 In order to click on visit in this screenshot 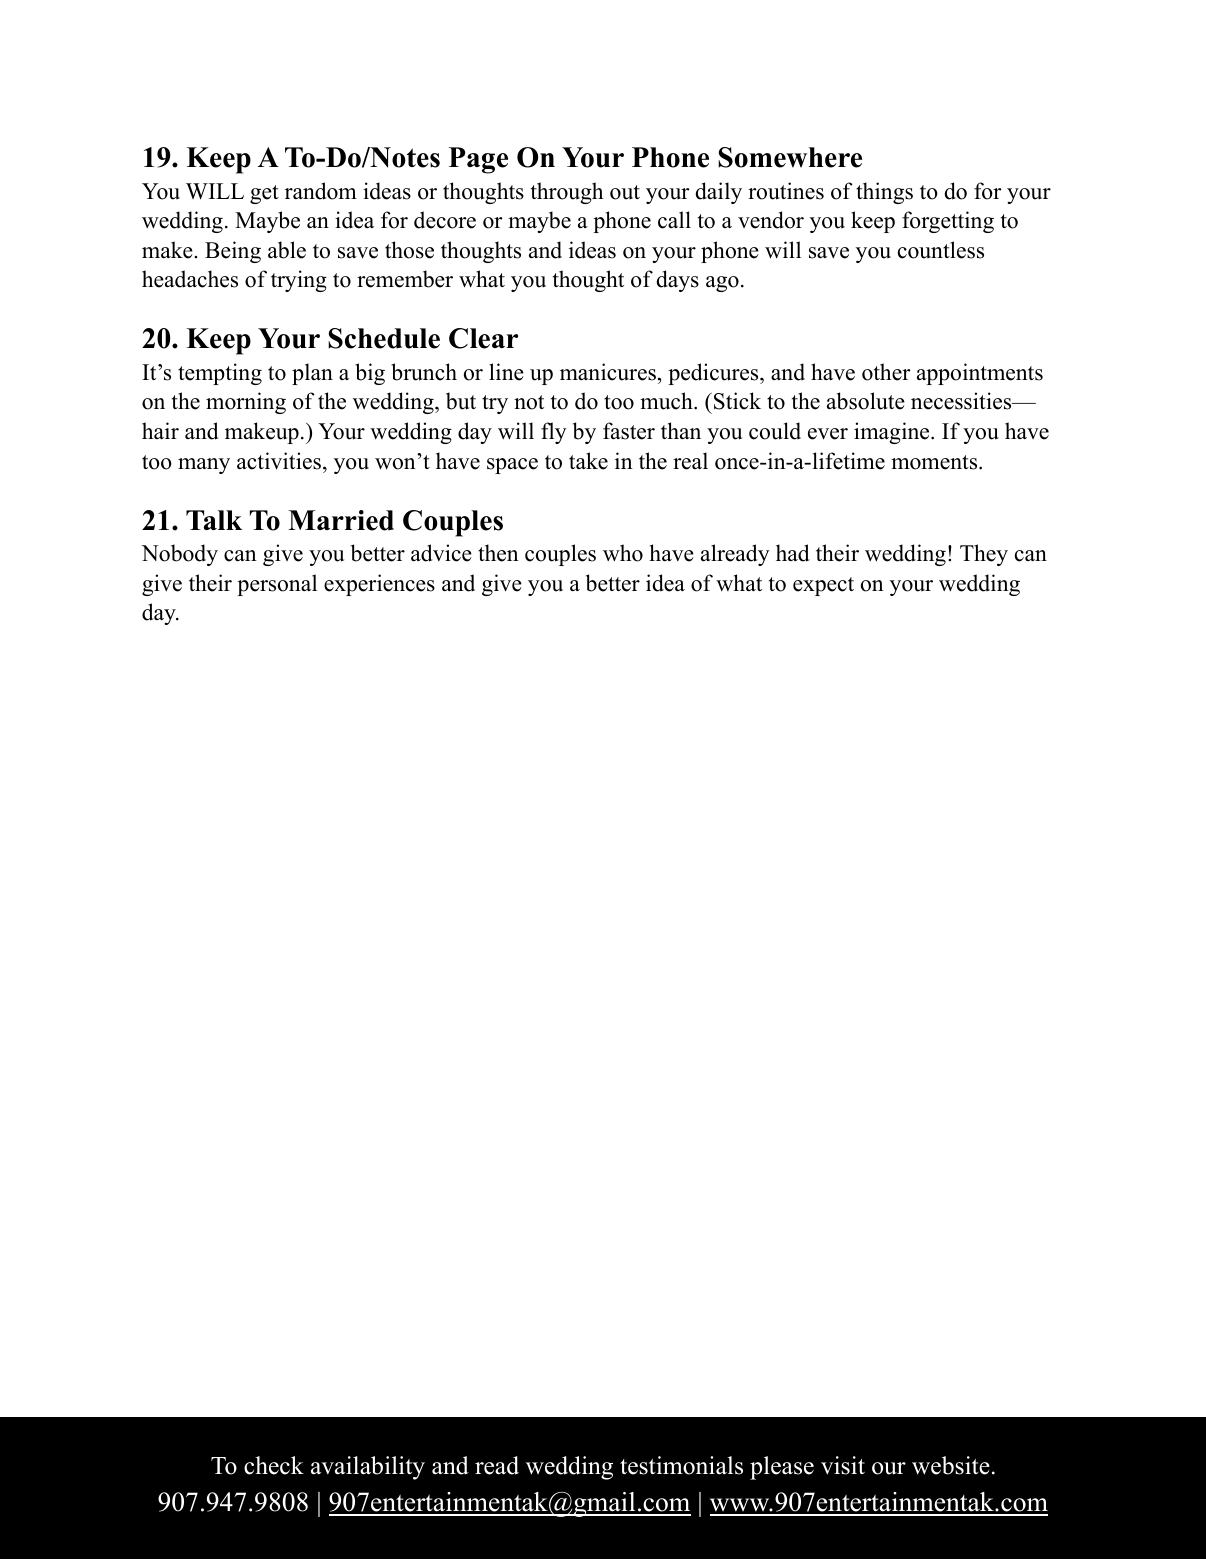, I will do `click(843, 1465)`.
